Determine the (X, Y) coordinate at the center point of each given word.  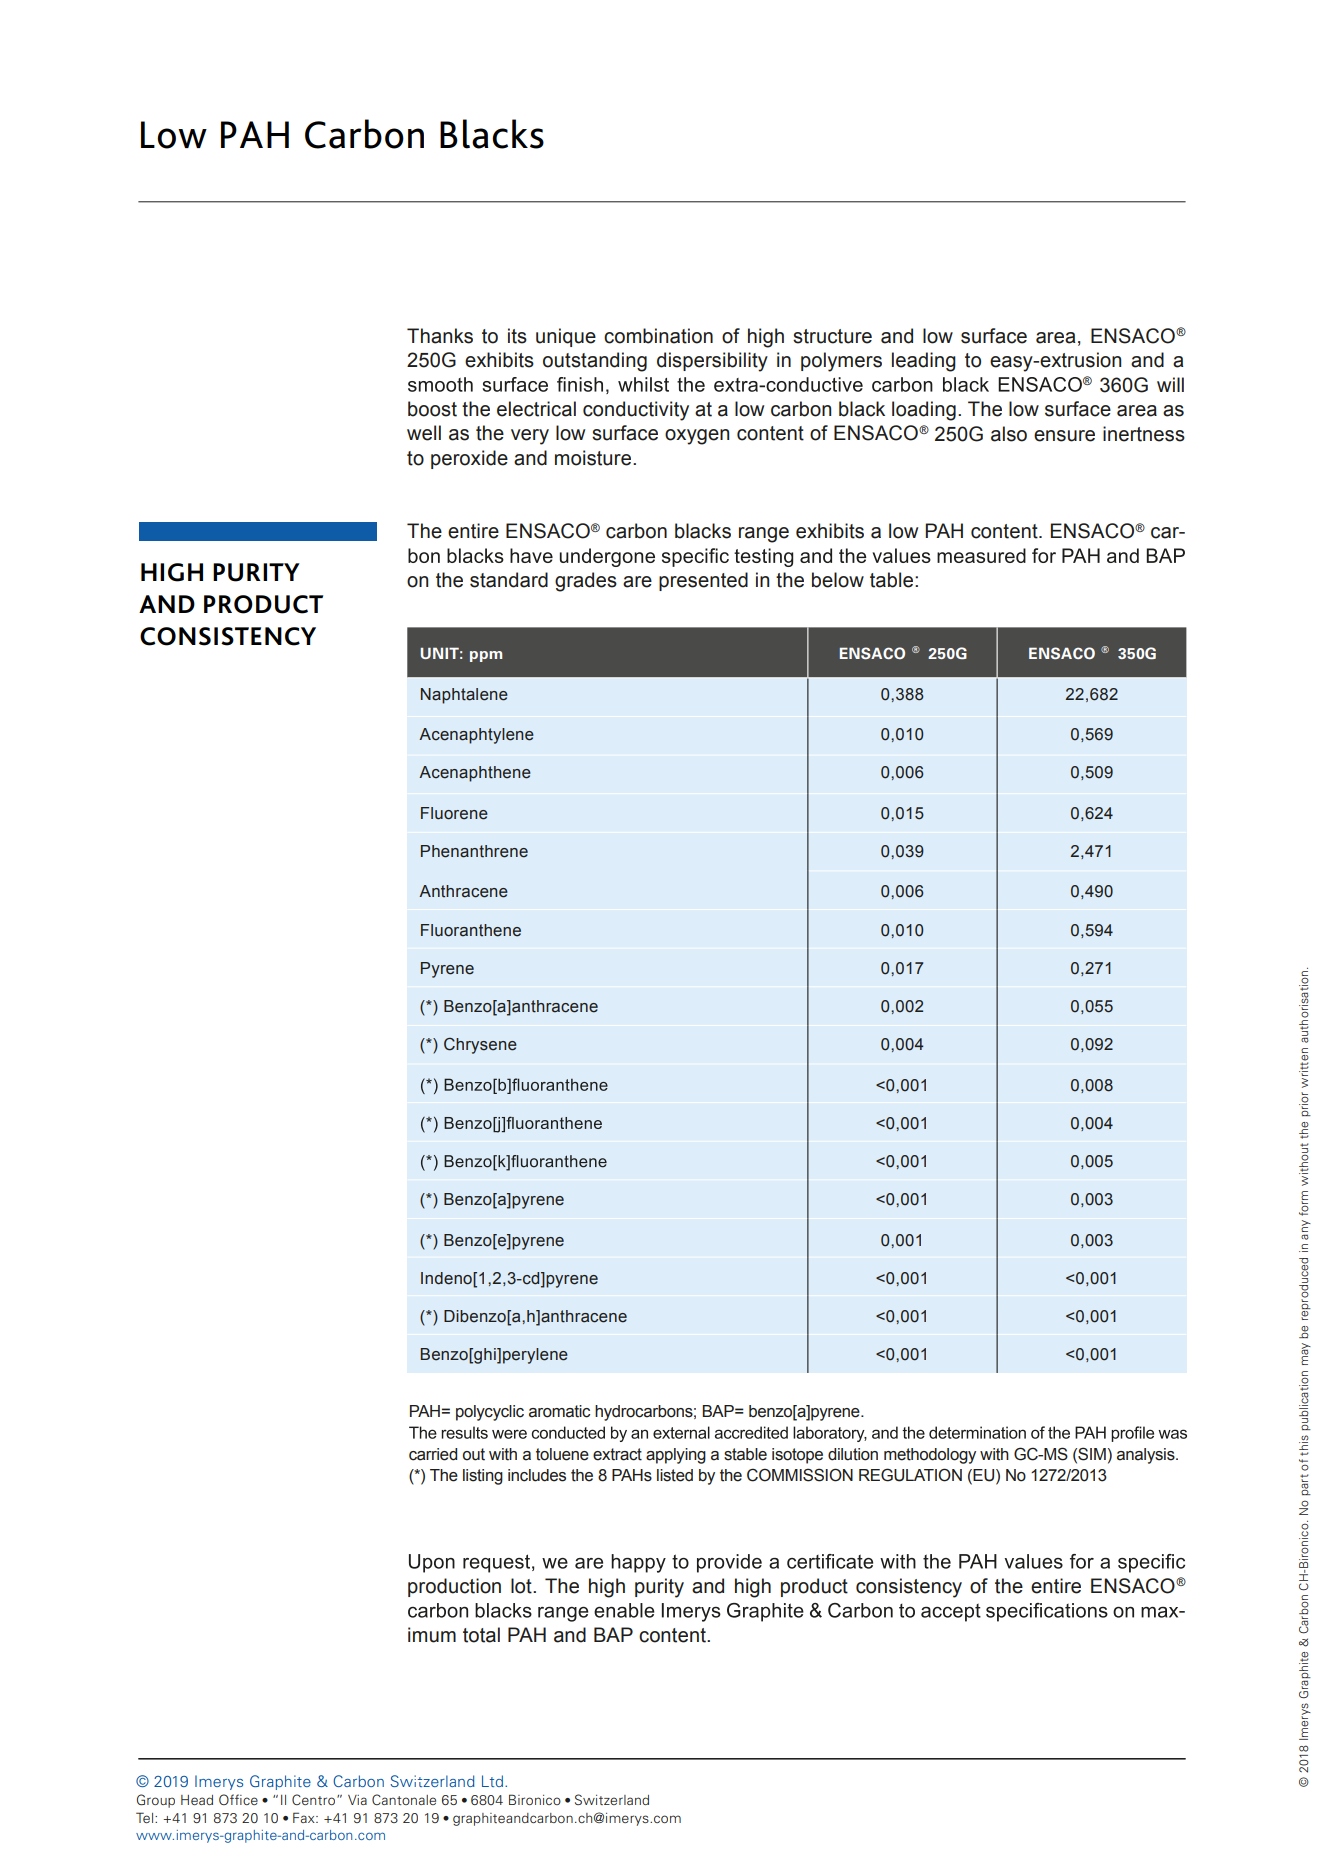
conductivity (636, 411)
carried (433, 1454)
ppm (486, 656)
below (838, 580)
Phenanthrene (474, 851)
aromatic (559, 1411)
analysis (1147, 1456)
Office (238, 1799)
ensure (1064, 436)
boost (432, 409)
